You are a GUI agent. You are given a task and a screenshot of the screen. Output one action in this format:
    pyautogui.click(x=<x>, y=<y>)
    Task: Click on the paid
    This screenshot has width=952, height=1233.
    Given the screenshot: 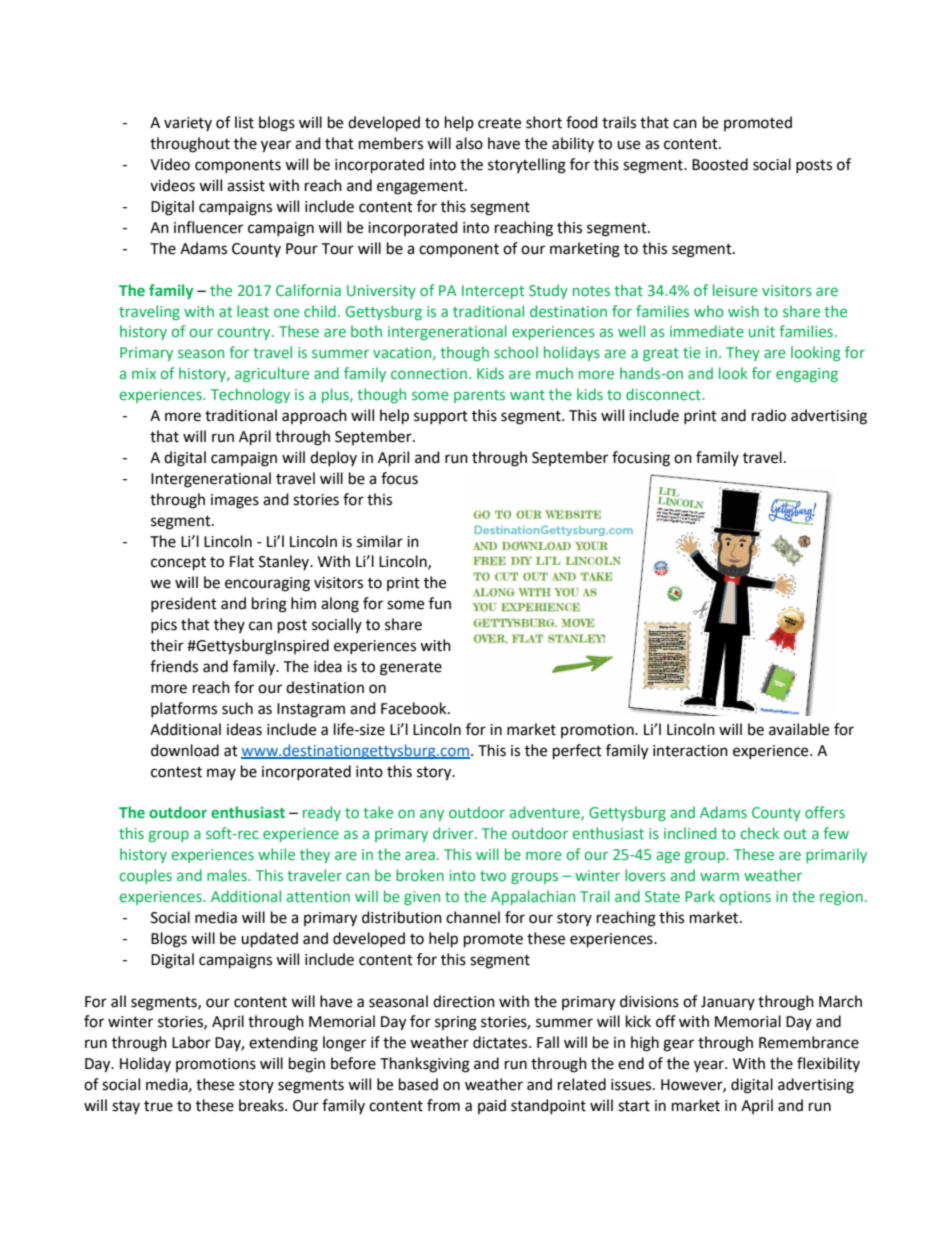 What is the action you would take?
    pyautogui.click(x=492, y=1106)
